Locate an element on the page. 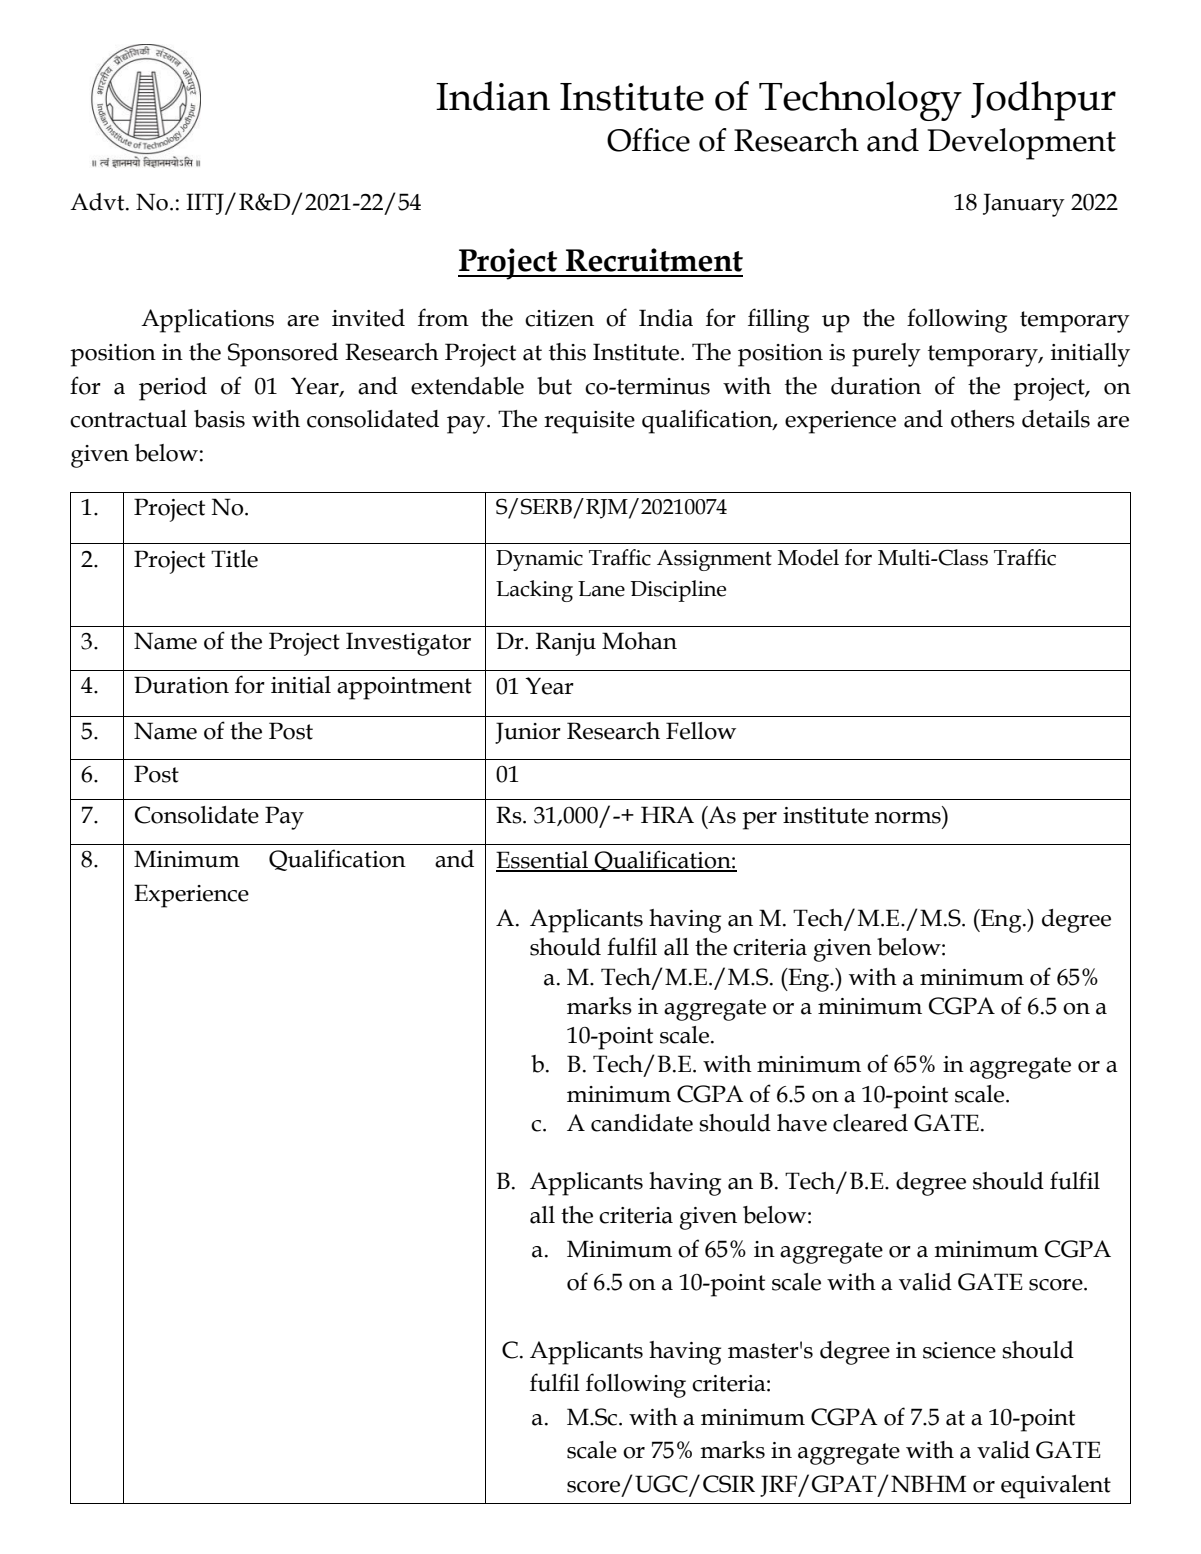 The height and width of the image is (1554, 1201). candidate is located at coordinates (642, 1123).
